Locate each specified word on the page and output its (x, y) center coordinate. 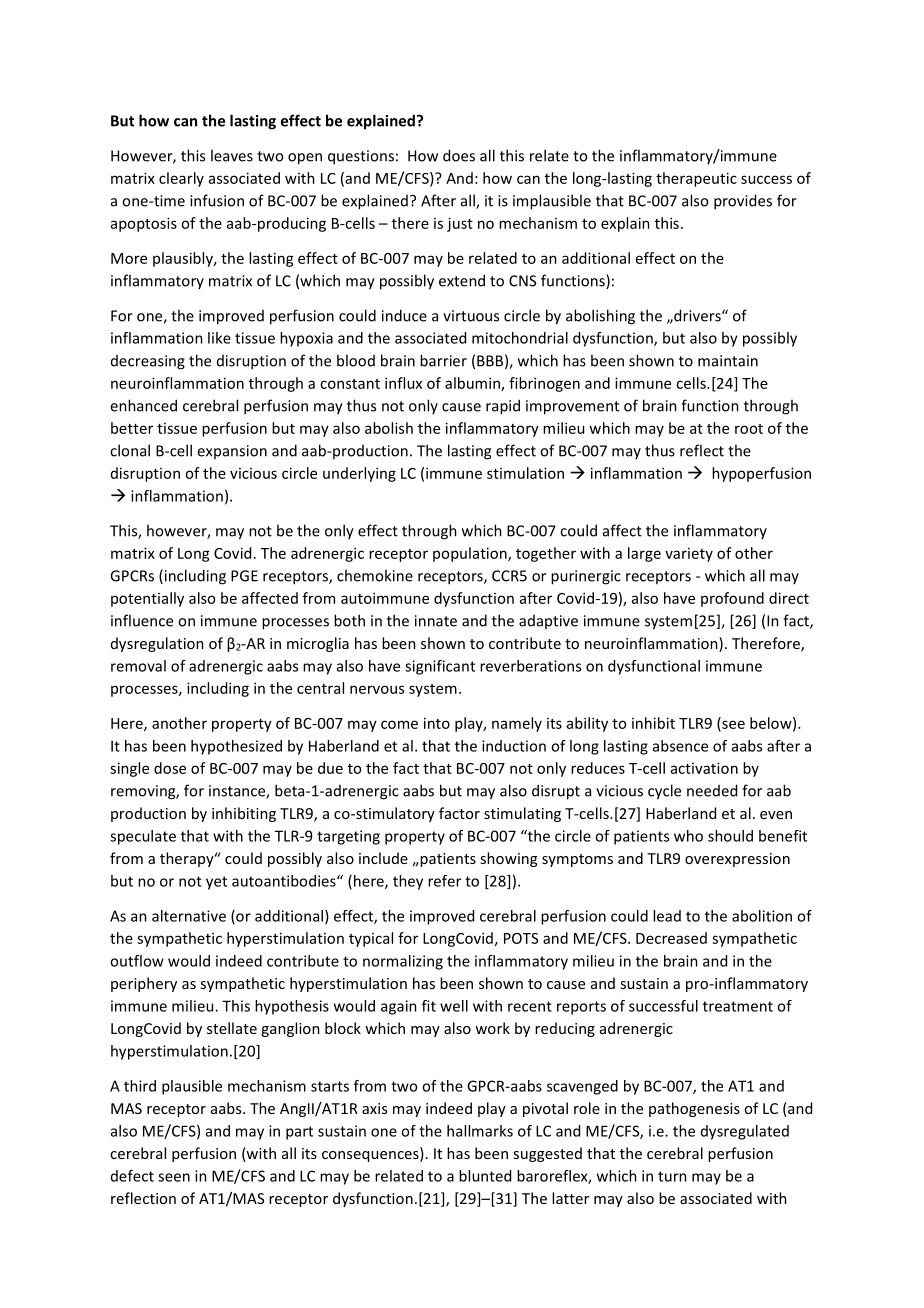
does (459, 155)
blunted (485, 1176)
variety (689, 555)
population (471, 554)
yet (216, 883)
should (730, 836)
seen (174, 1177)
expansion (232, 452)
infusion (217, 200)
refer (444, 881)
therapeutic (696, 179)
